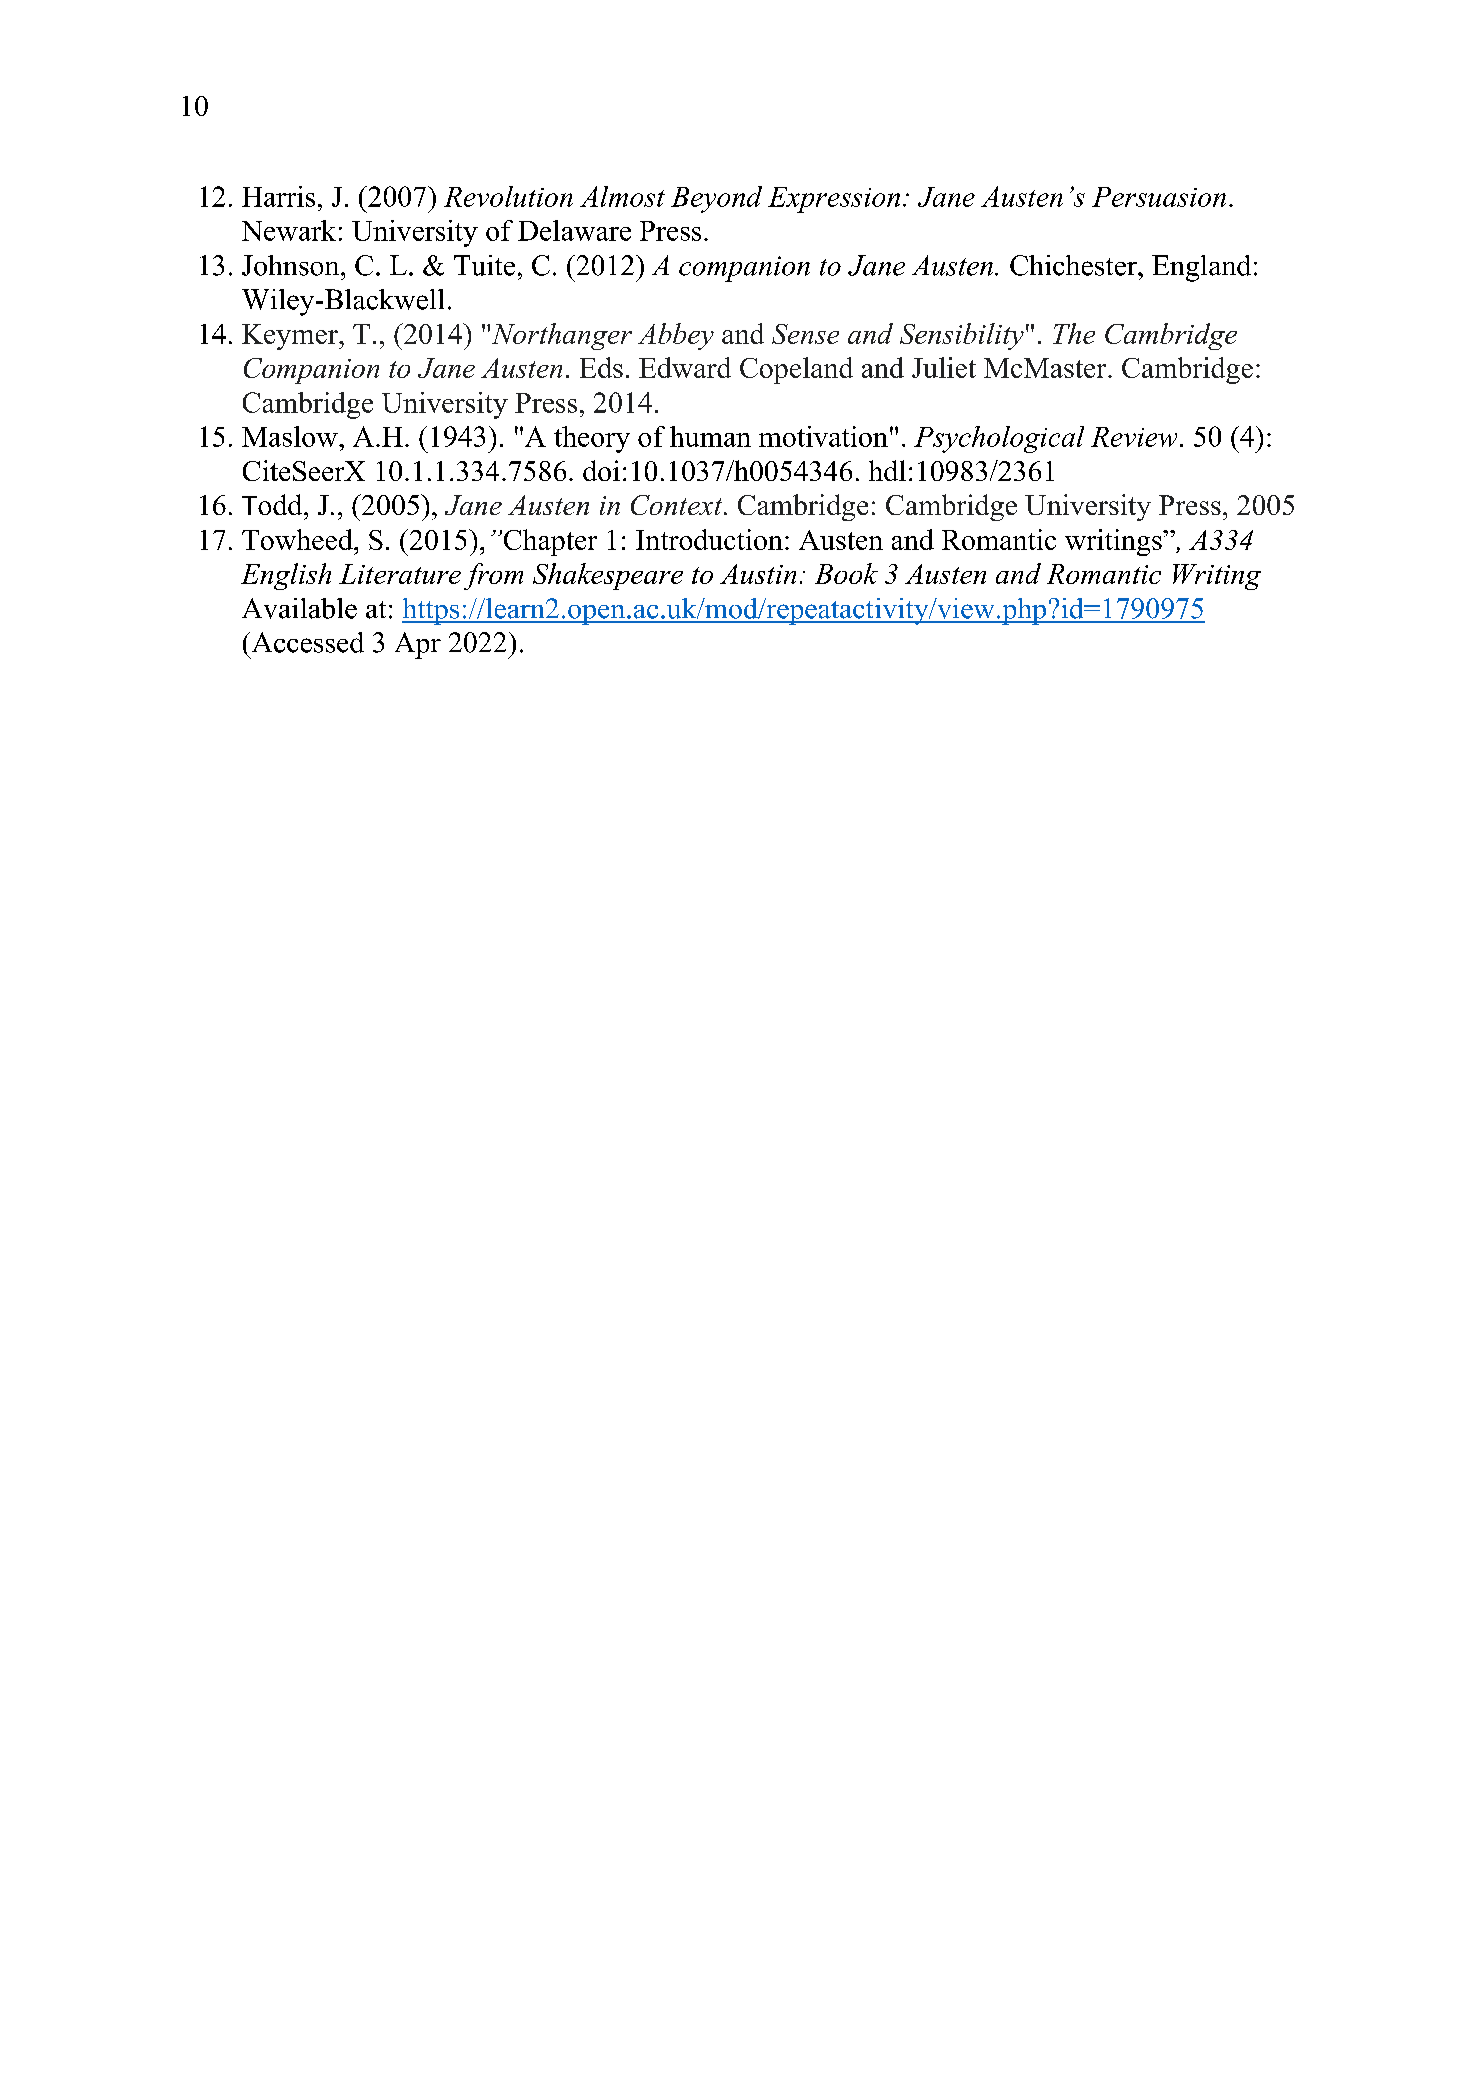 This image has width=1480, height=2094. What do you see at coordinates (291, 436) in the image?
I see `Maslow` at bounding box center [291, 436].
